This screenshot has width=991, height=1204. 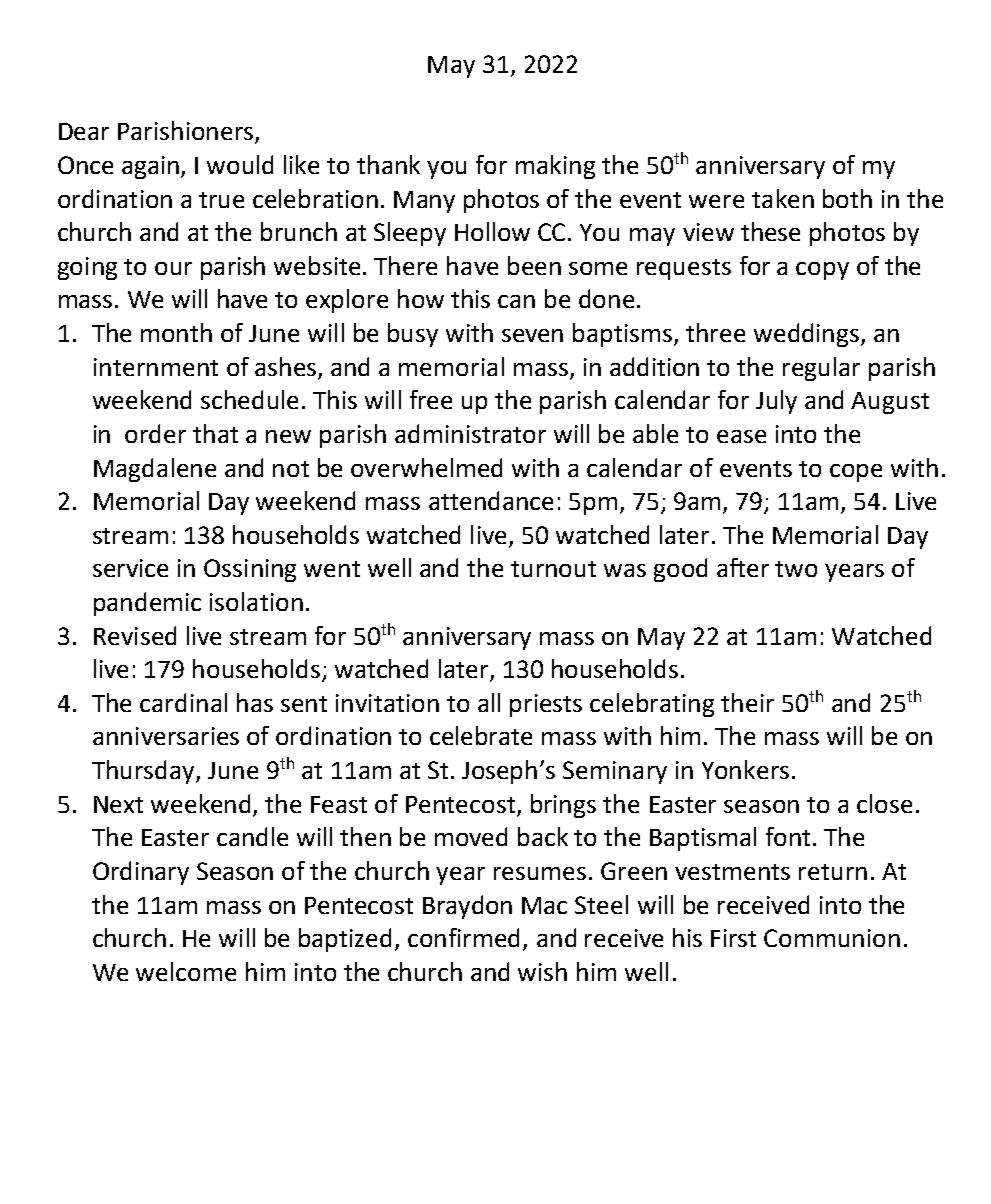 I want to click on welcome, so click(x=186, y=971).
